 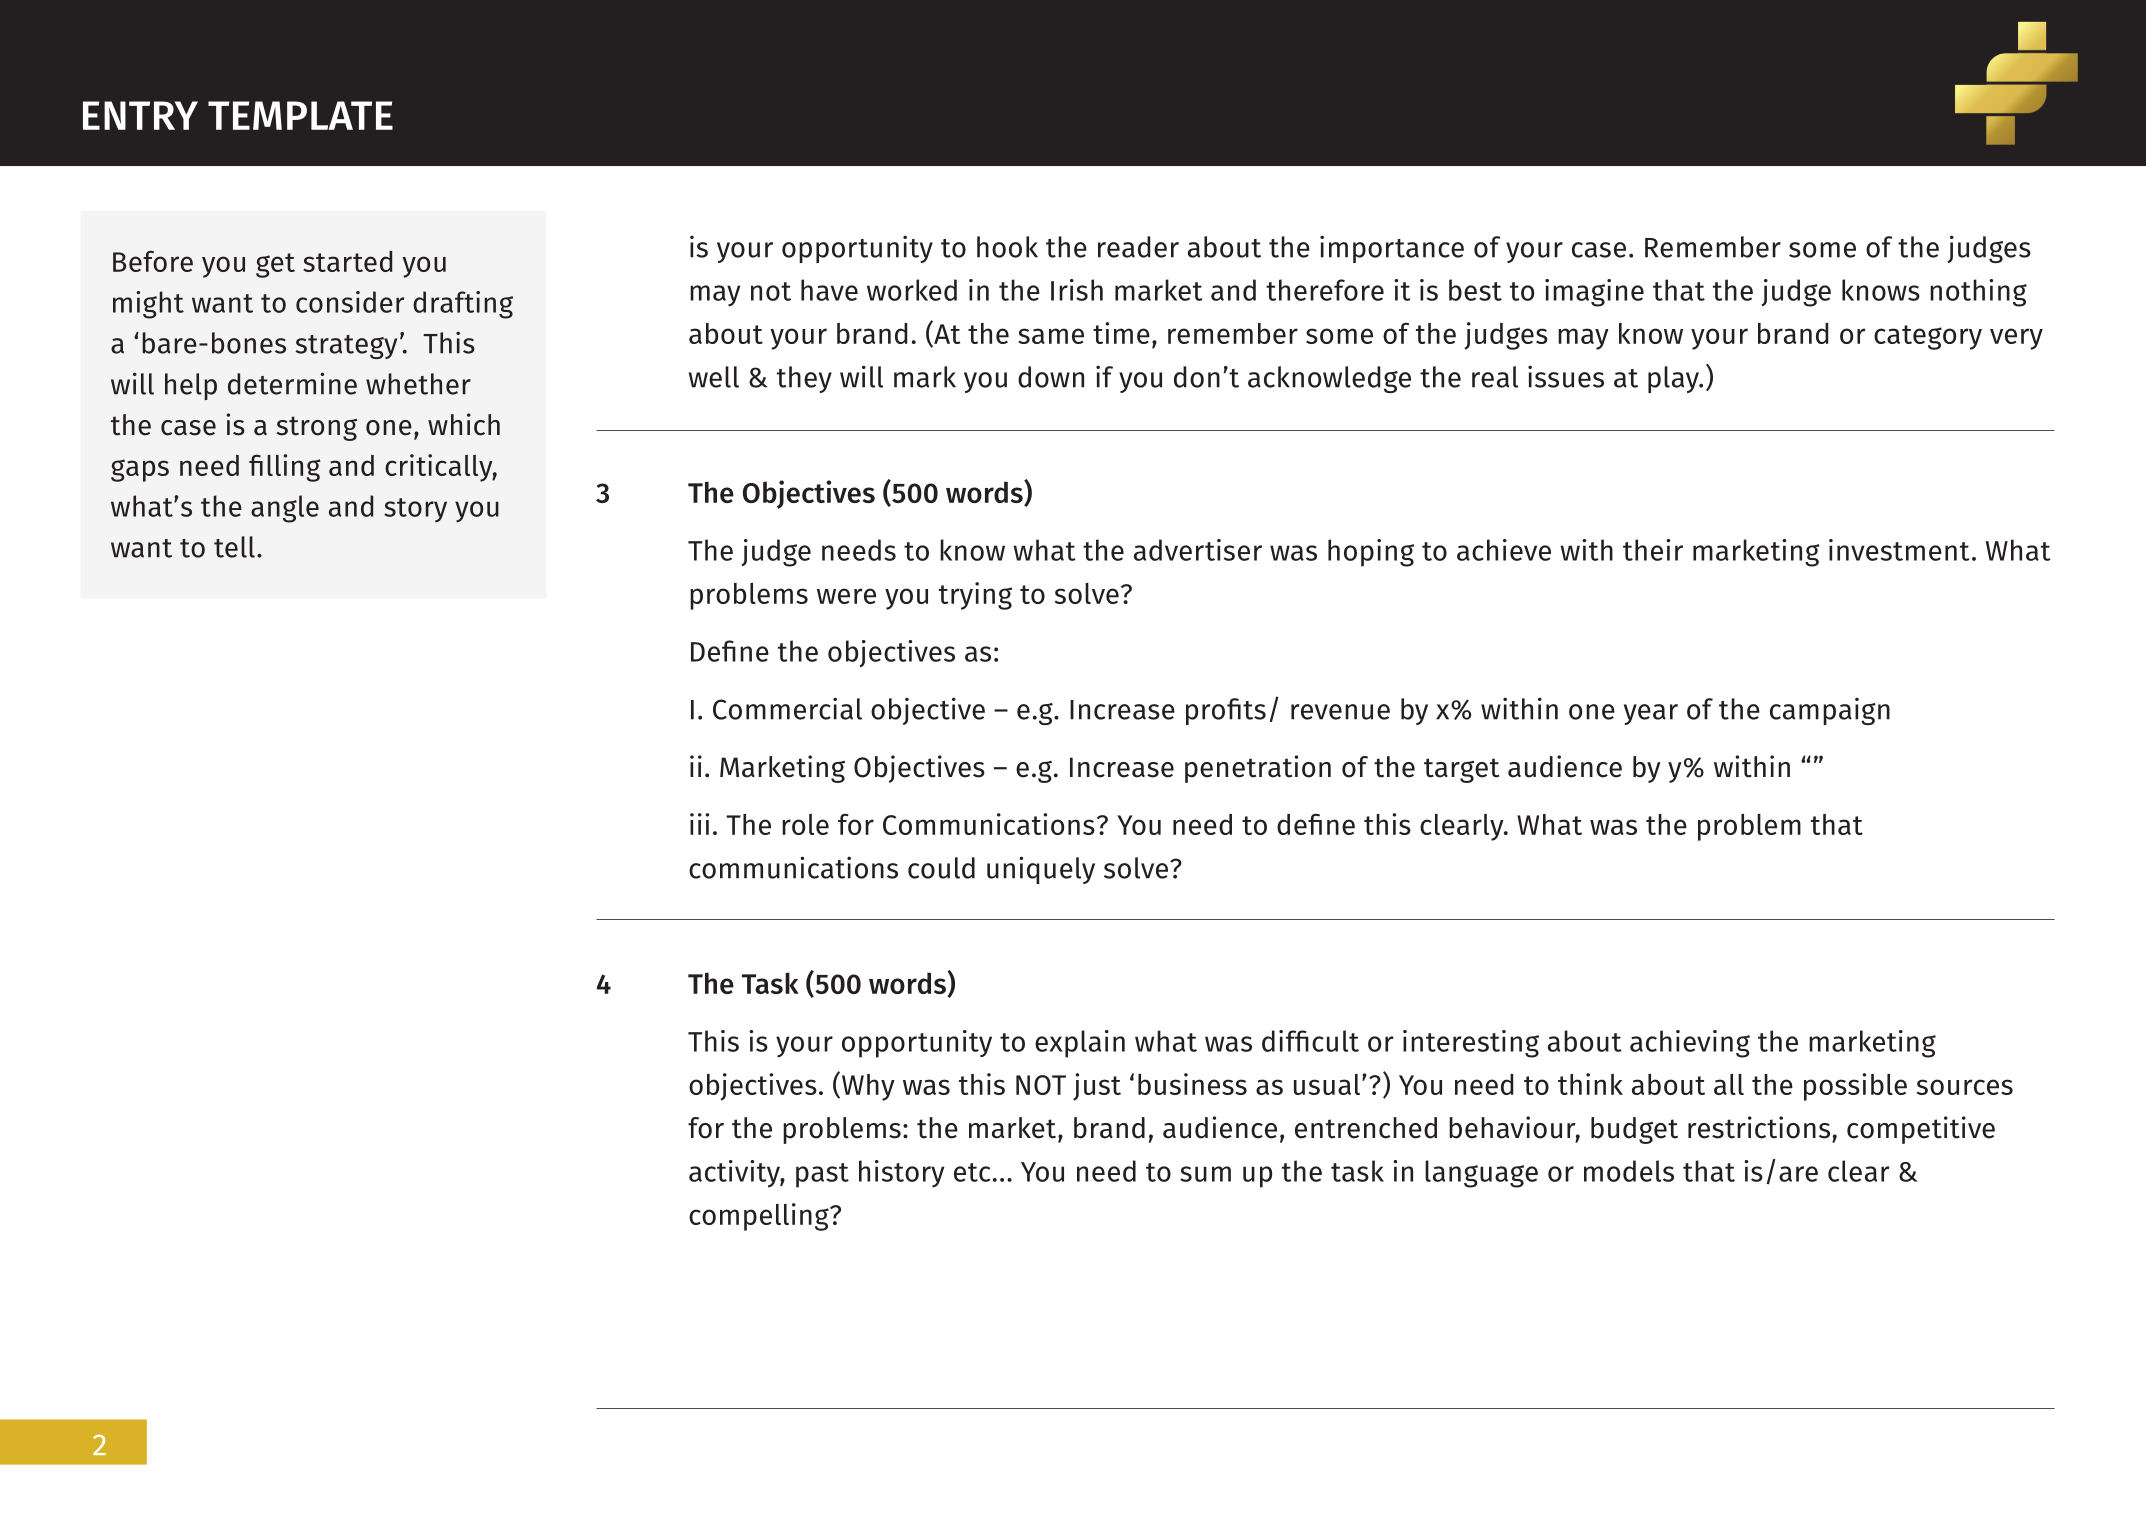 What do you see at coordinates (300, 115) in the screenshot?
I see `TEMPLATE` at bounding box center [300, 115].
